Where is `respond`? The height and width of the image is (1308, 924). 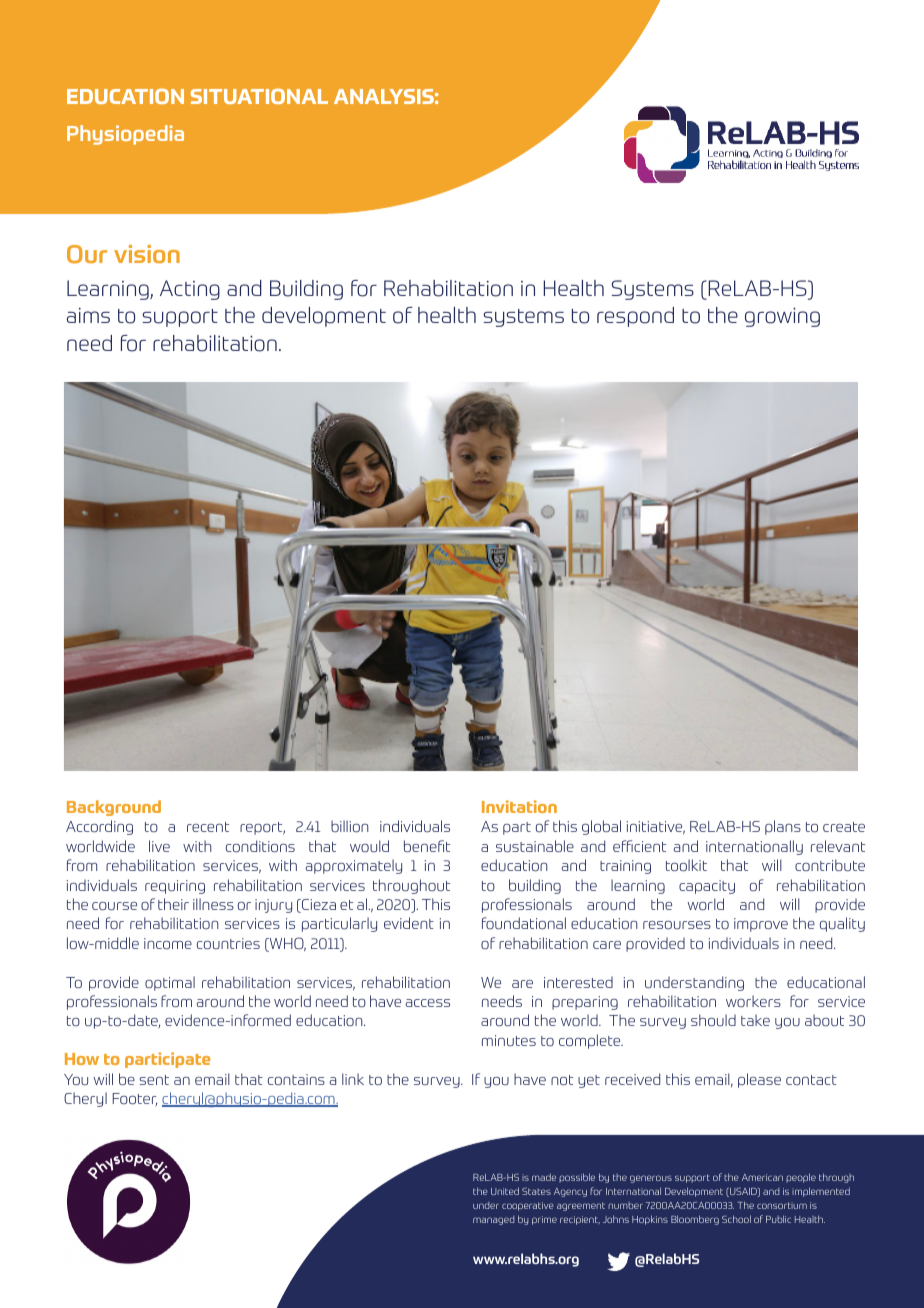 respond is located at coordinates (635, 317).
